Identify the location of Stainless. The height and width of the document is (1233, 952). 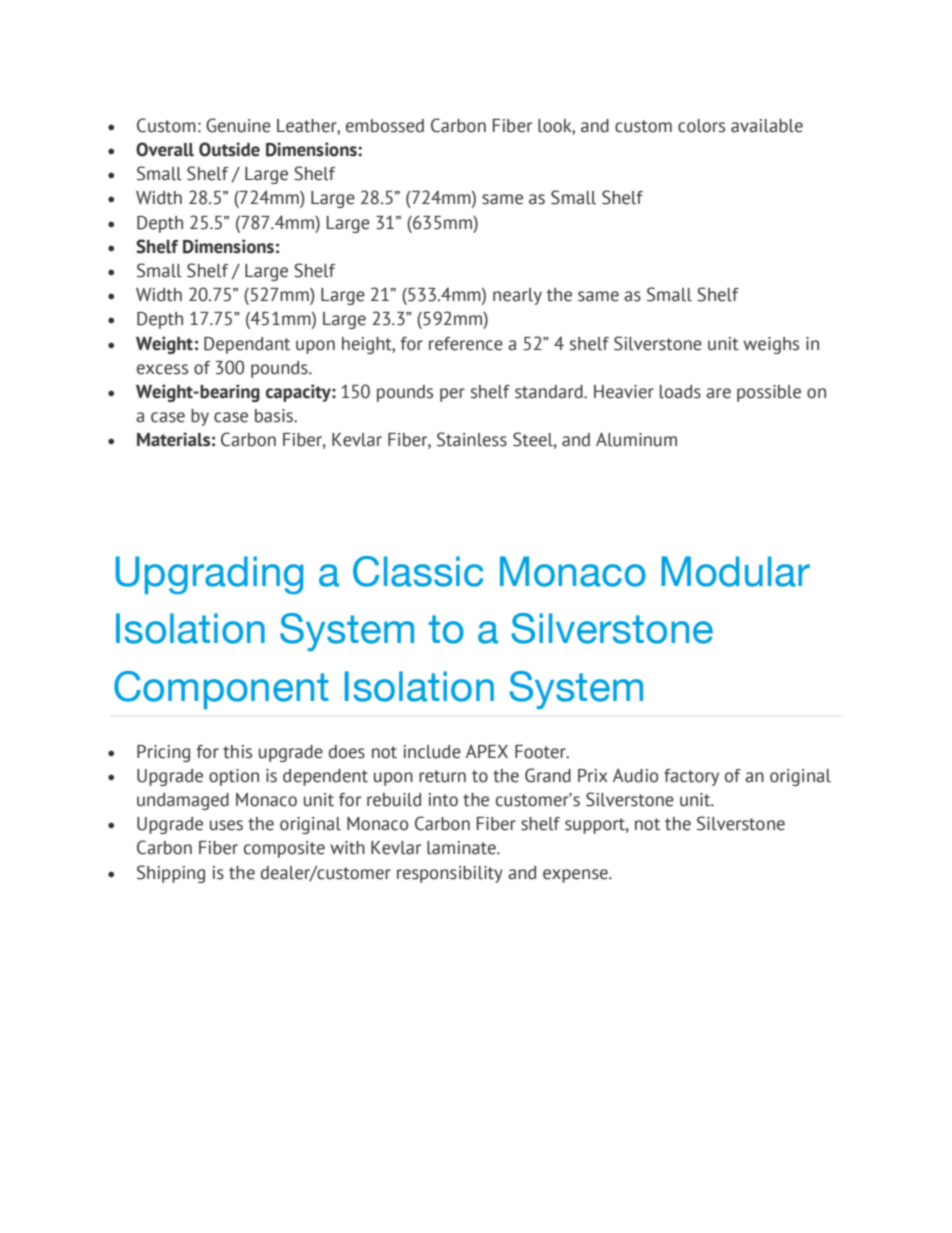
(472, 439).
